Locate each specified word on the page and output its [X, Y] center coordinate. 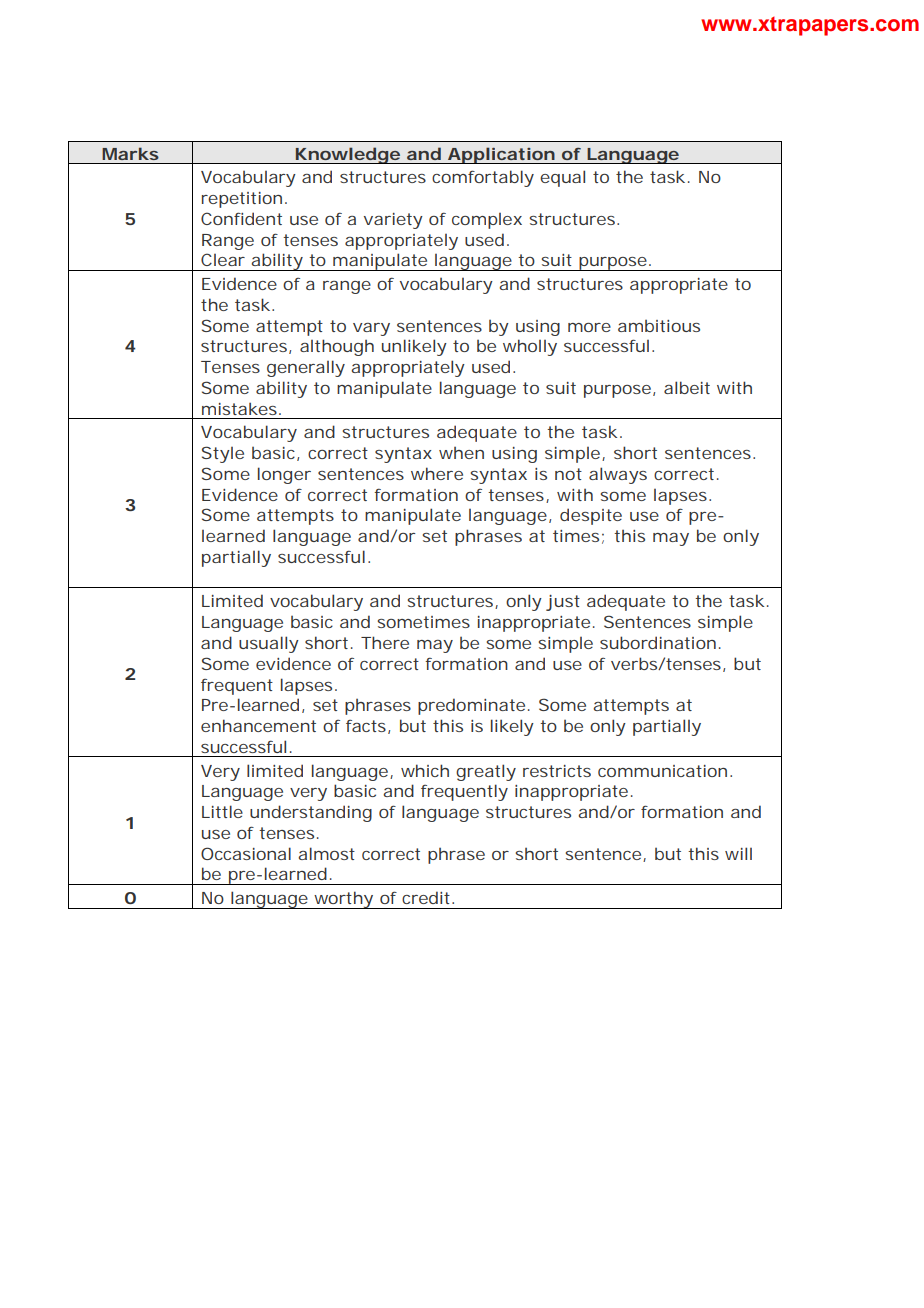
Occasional [246, 853]
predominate [471, 706]
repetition [242, 200]
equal [562, 178]
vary [371, 329]
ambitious [659, 326]
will [738, 853]
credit [427, 897]
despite [591, 516]
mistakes [239, 408]
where [437, 473]
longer [284, 475]
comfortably [483, 178]
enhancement [258, 725]
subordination [658, 642]
